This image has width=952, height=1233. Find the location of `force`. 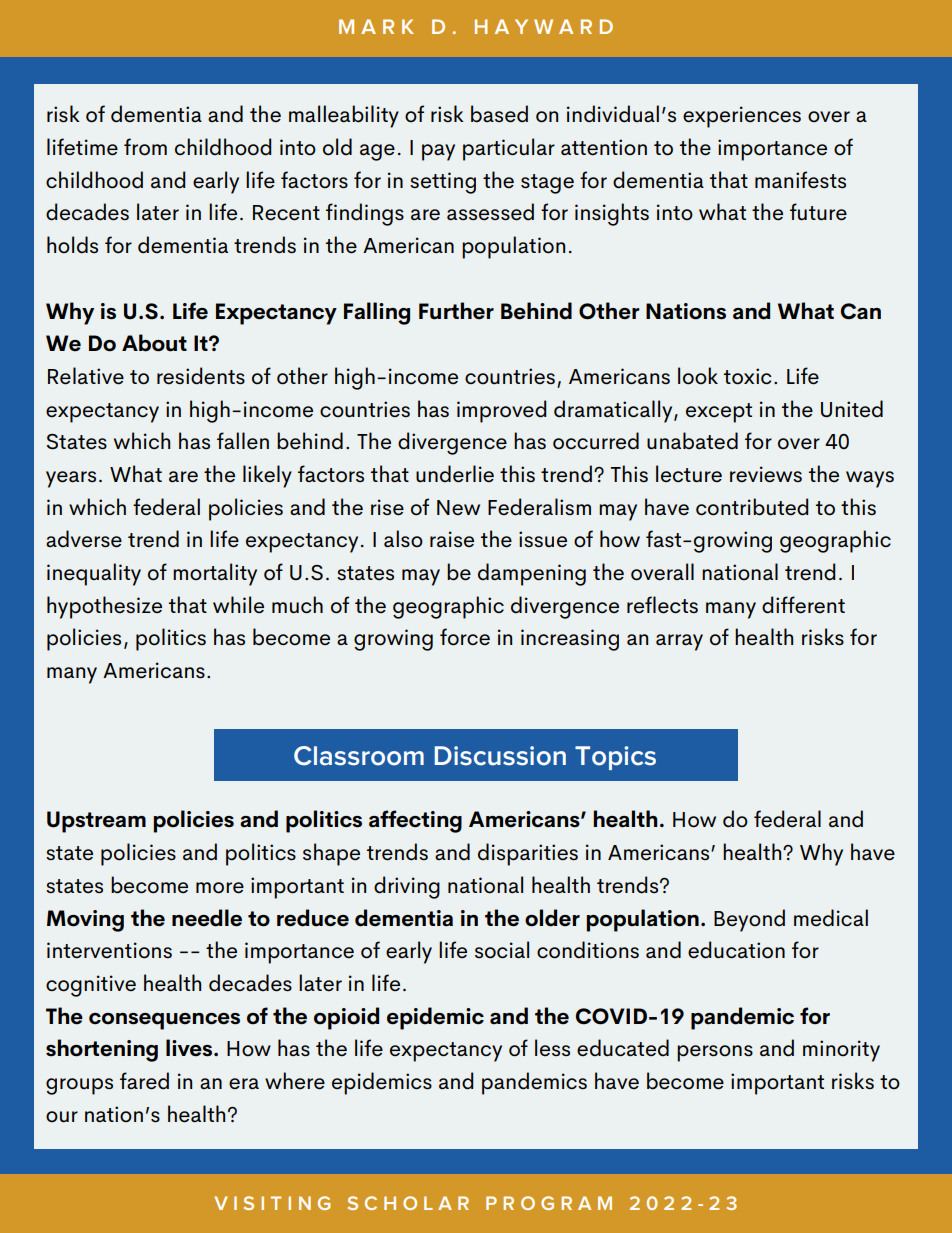

force is located at coordinates (465, 637).
